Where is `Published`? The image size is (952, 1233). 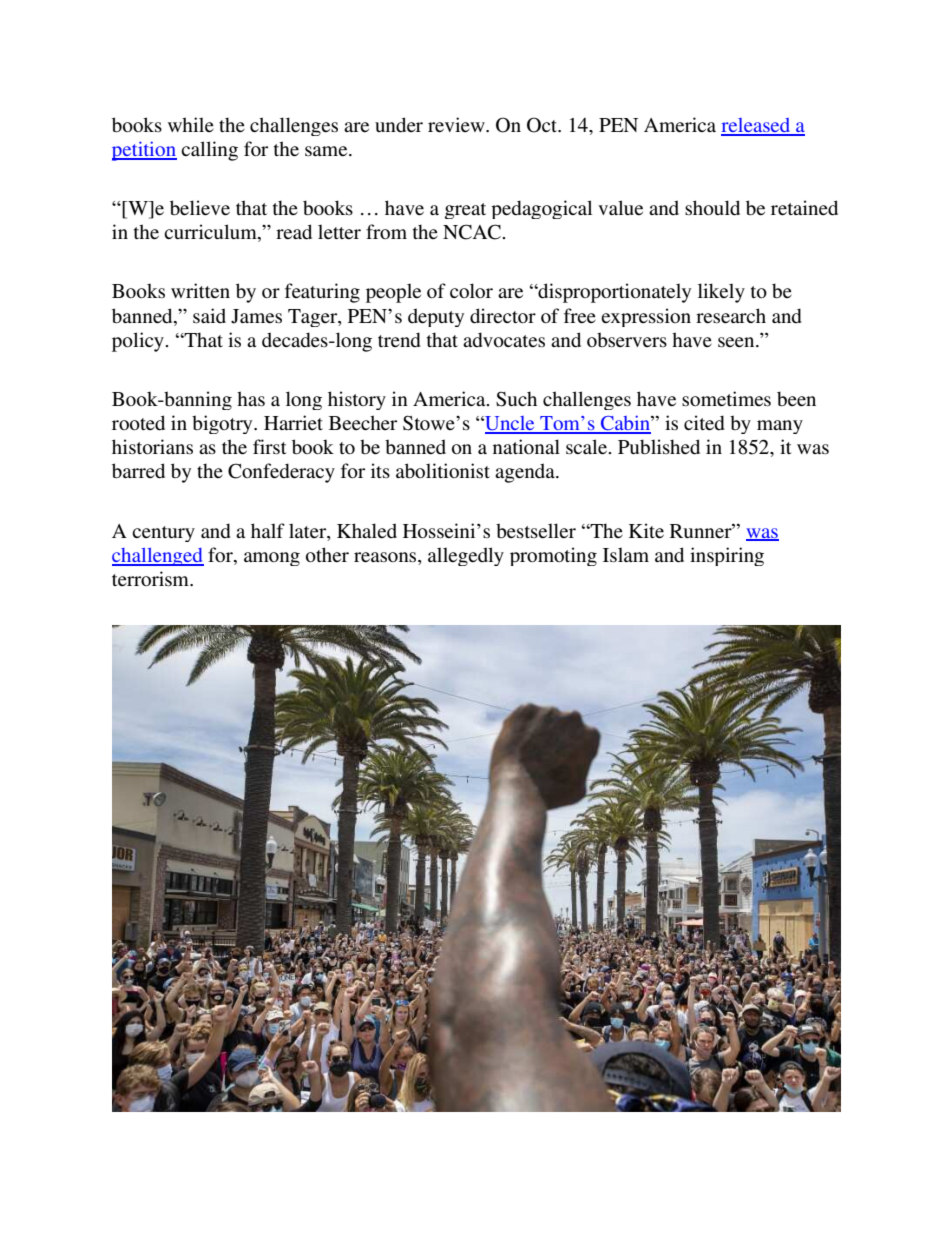
Published is located at coordinates (659, 447).
